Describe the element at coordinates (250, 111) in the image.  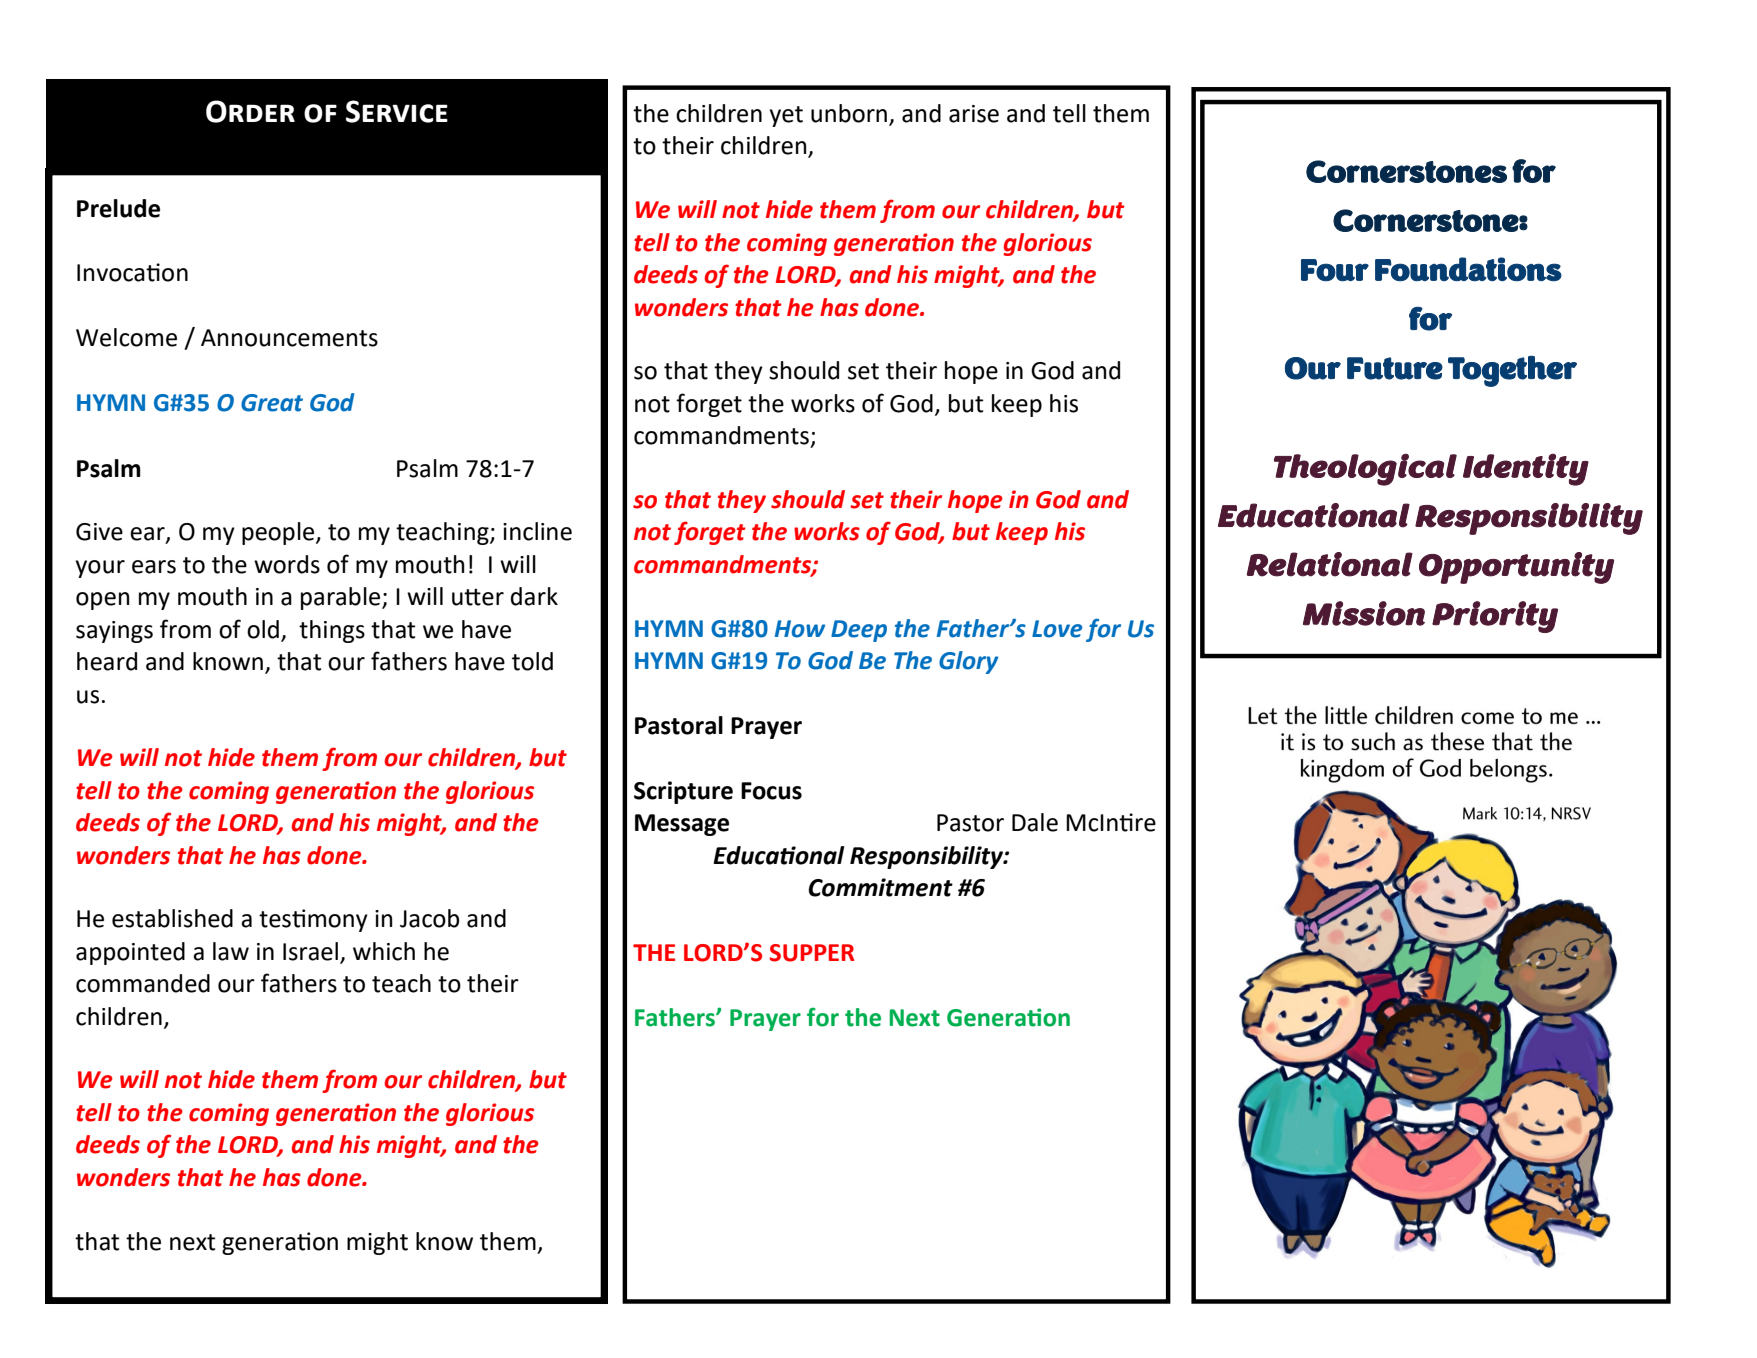
I see `Order` at that location.
